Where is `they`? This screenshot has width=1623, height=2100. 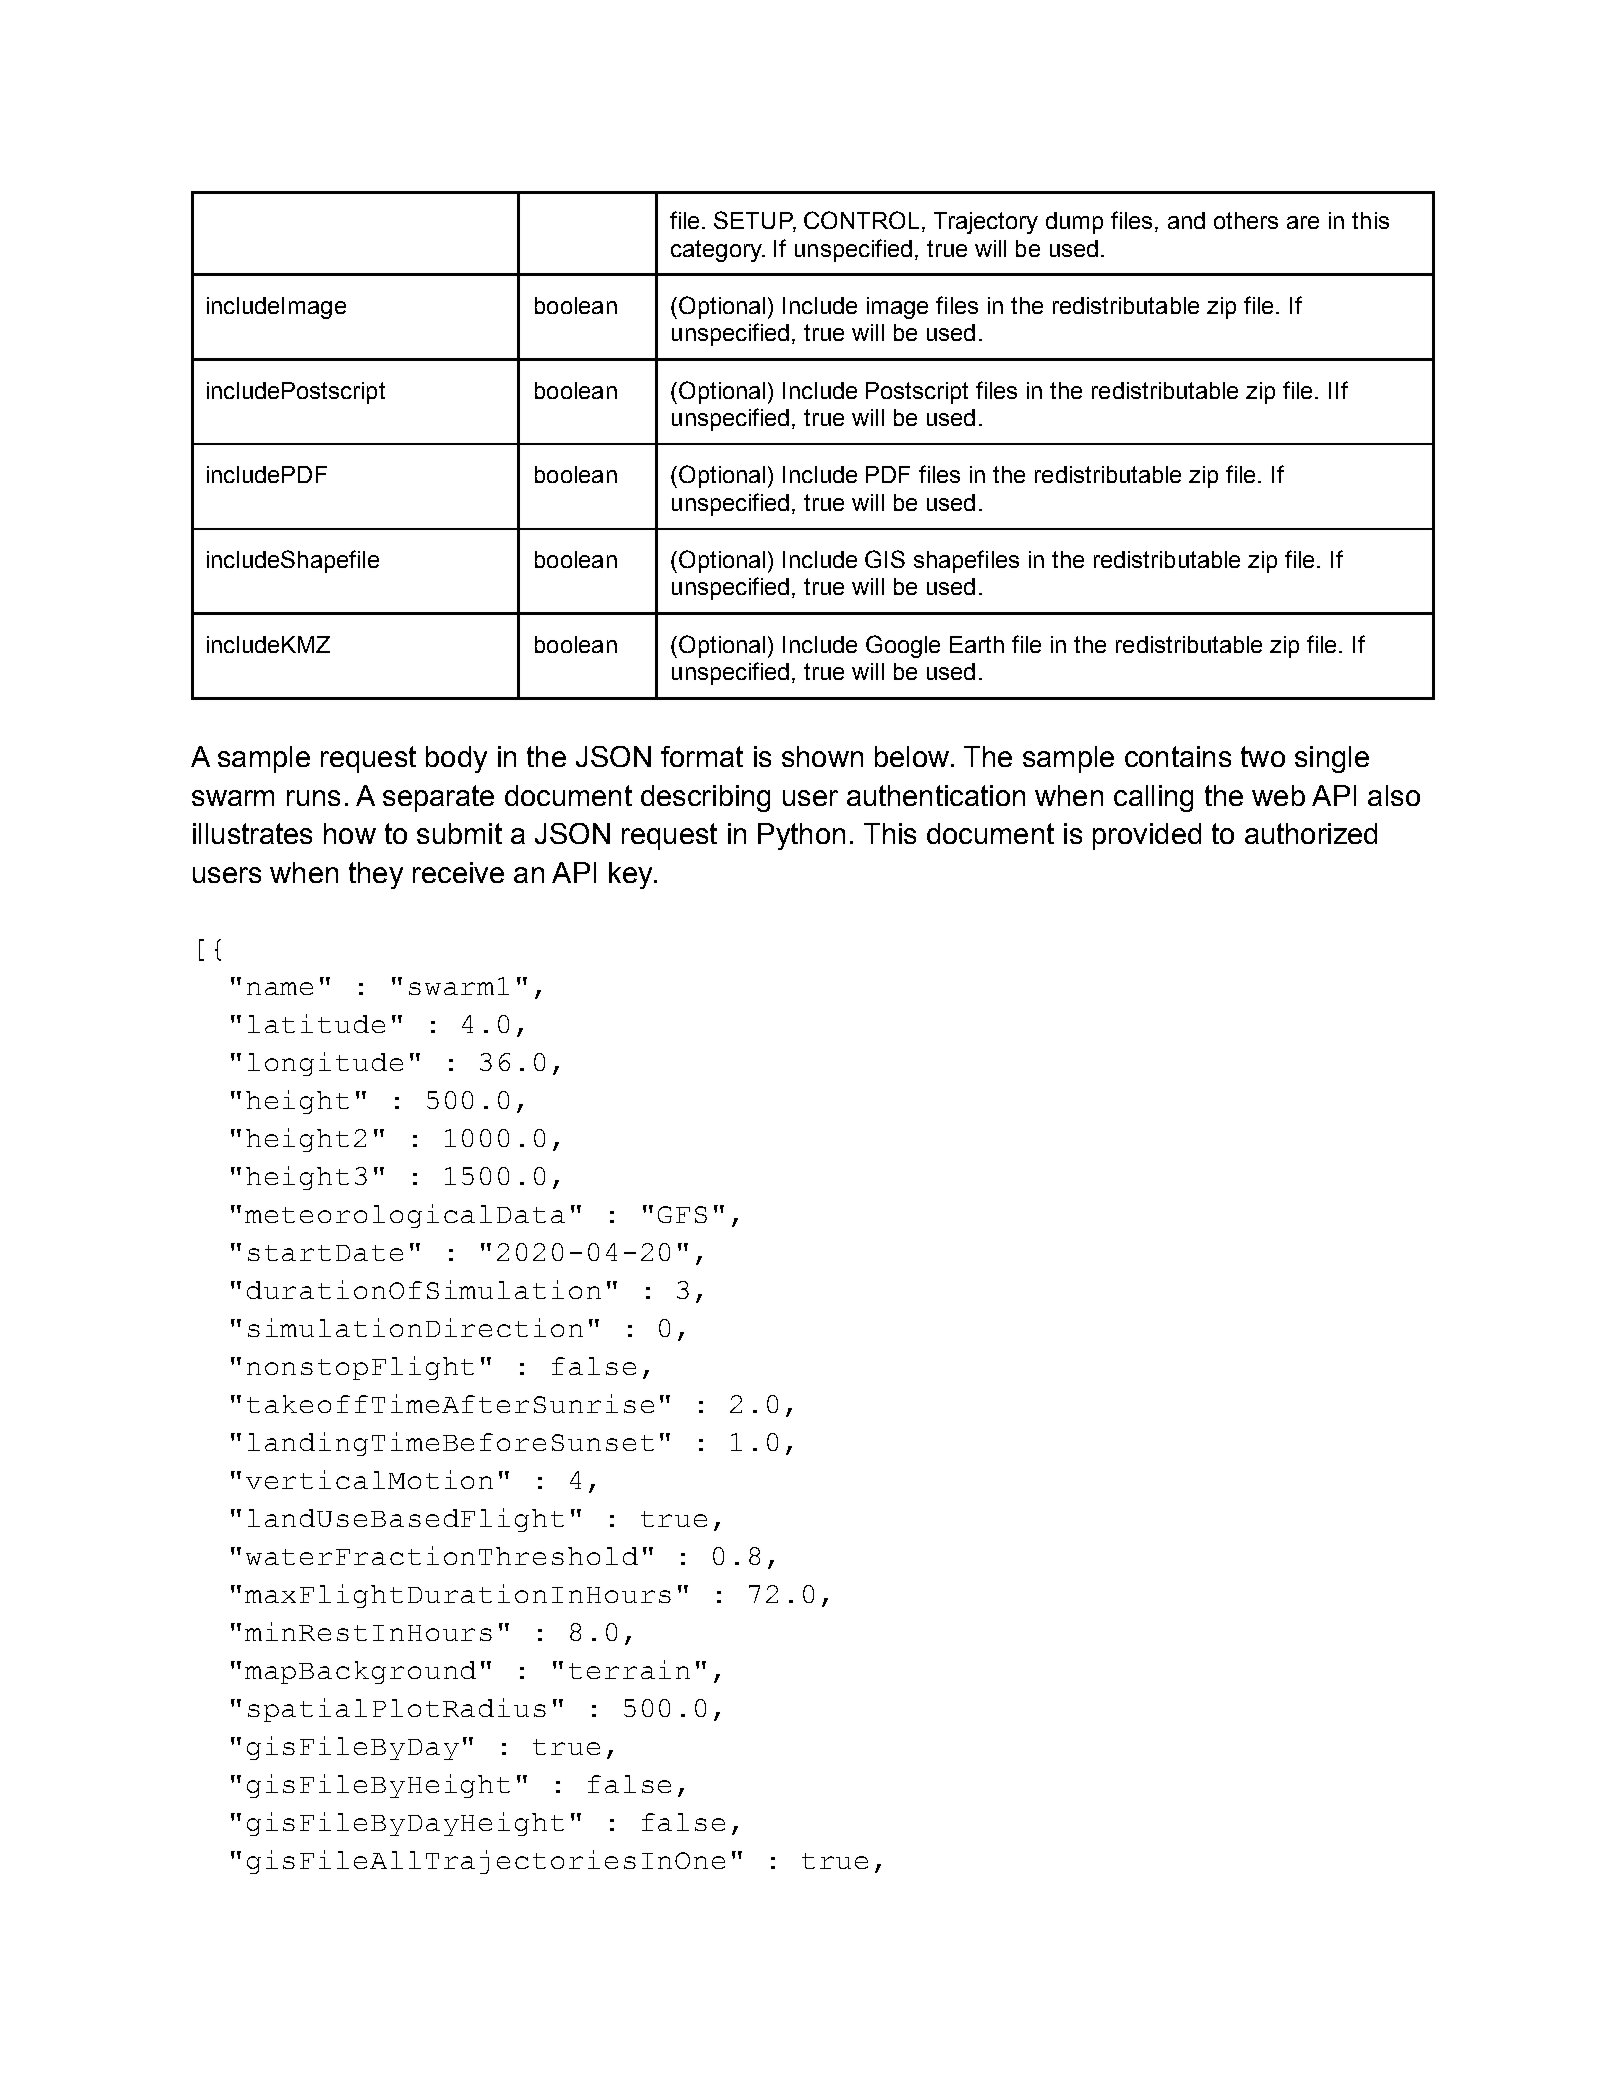 they is located at coordinates (376, 875).
